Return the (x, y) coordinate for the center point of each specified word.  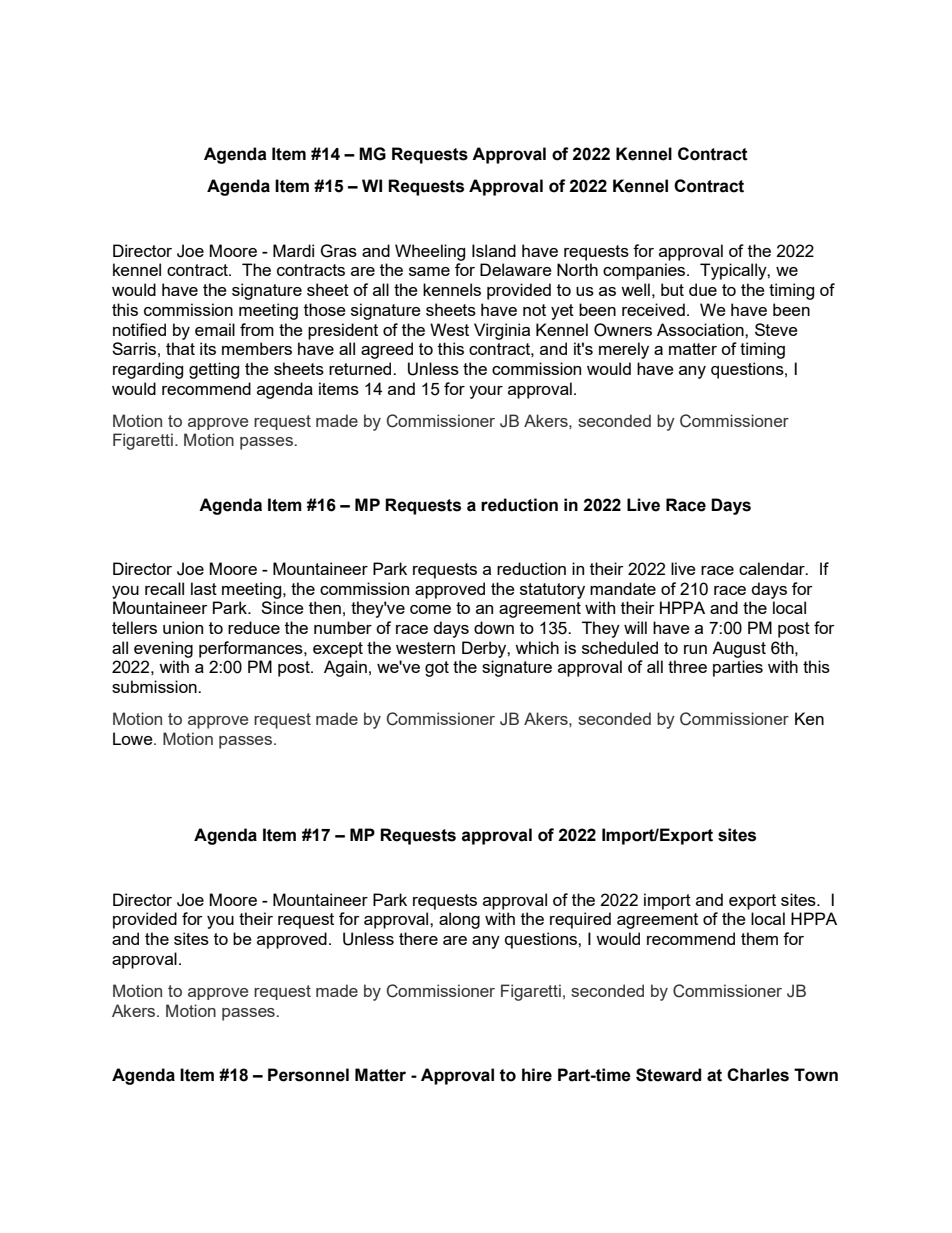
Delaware (516, 269)
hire (537, 1075)
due (703, 289)
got (437, 669)
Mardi (293, 250)
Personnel (308, 1075)
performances (252, 649)
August (739, 649)
